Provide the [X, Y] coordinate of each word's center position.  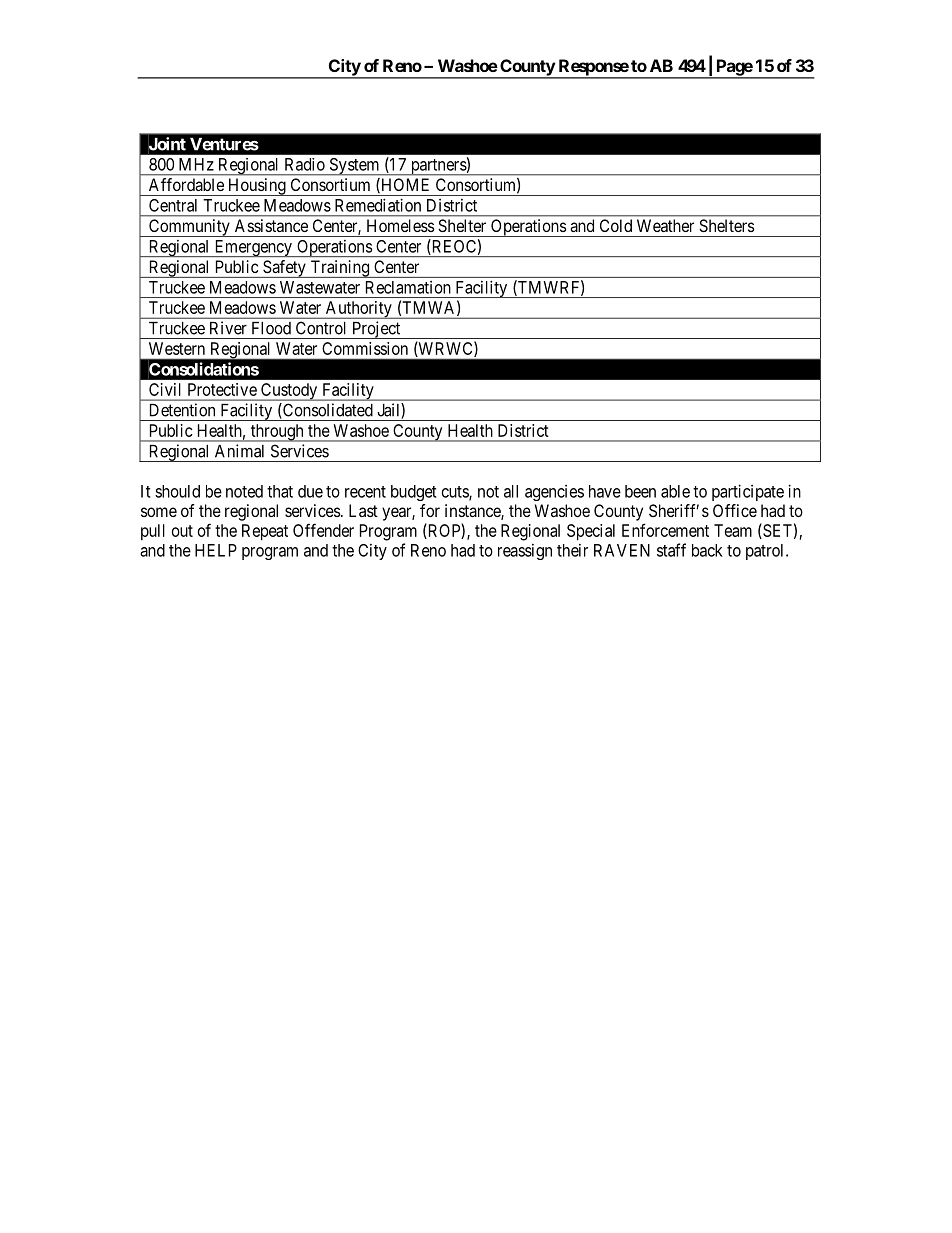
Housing [257, 187]
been [640, 491]
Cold [616, 225]
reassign [525, 552]
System [354, 167]
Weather [665, 225]
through [277, 433]
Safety [284, 269]
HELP [216, 550]
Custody [289, 392]
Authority [358, 310]
